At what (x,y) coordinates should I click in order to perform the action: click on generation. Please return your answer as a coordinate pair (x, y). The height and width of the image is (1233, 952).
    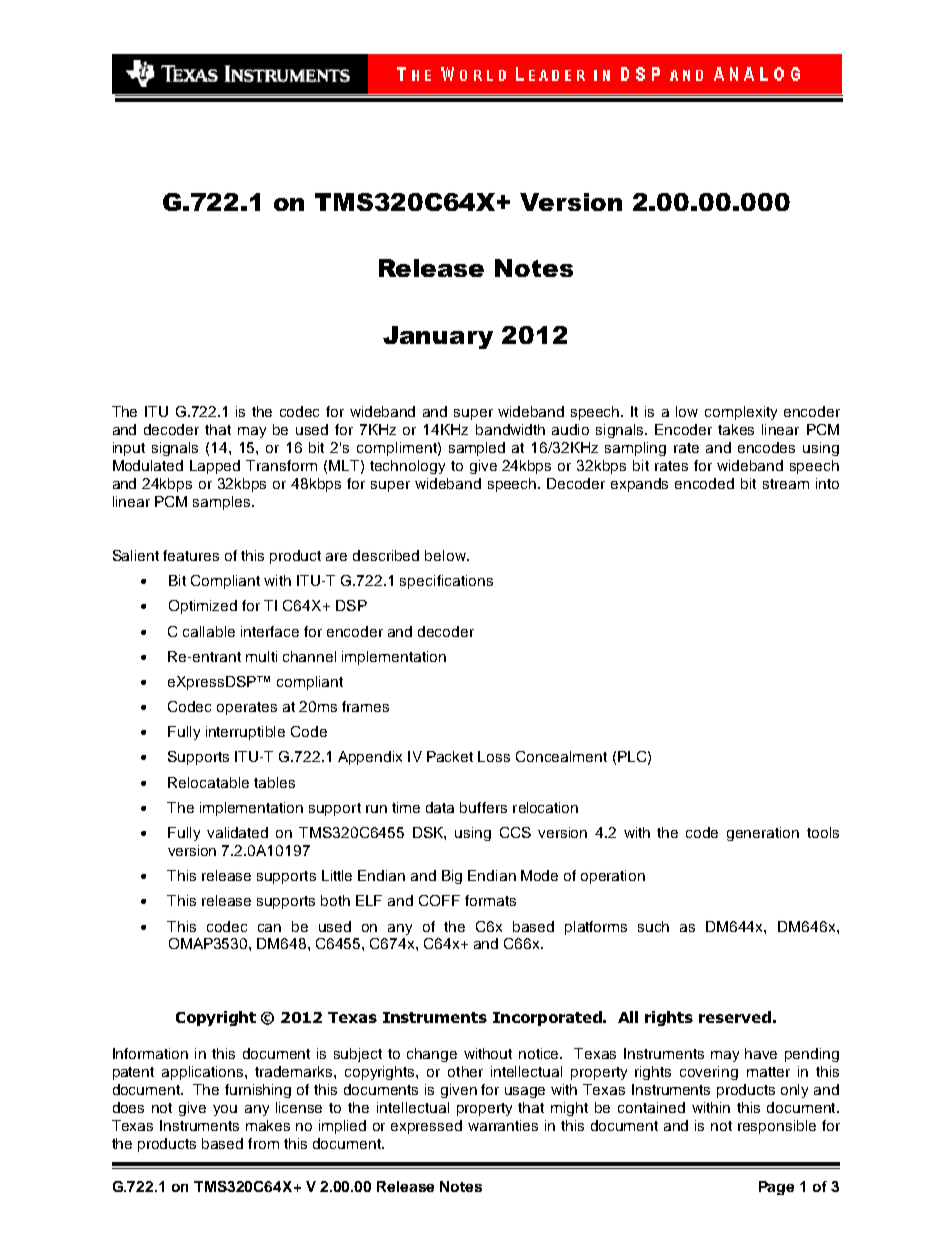
    Looking at the image, I should click on (763, 834).
